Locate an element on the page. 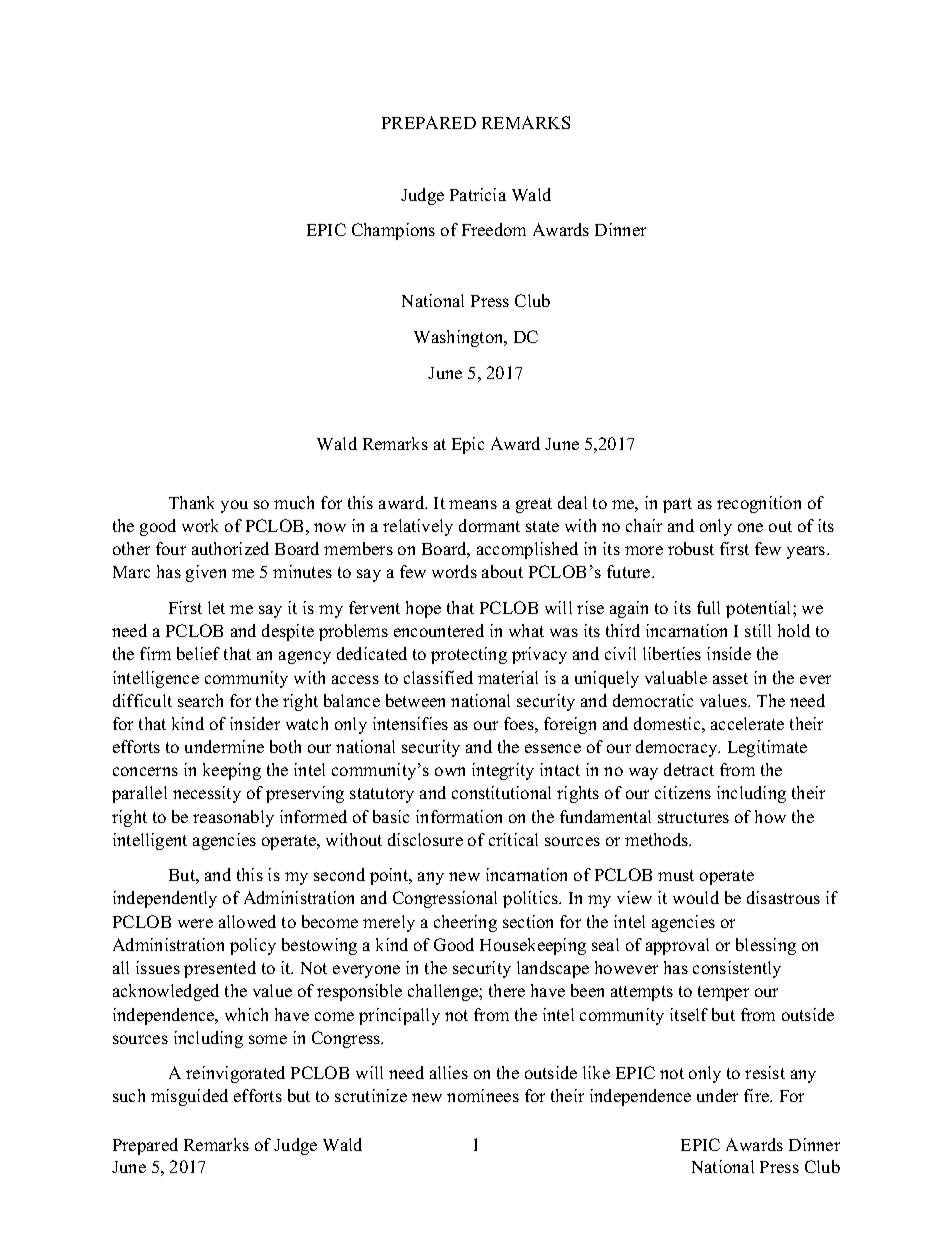 The image size is (952, 1233). resist is located at coordinates (765, 1072).
